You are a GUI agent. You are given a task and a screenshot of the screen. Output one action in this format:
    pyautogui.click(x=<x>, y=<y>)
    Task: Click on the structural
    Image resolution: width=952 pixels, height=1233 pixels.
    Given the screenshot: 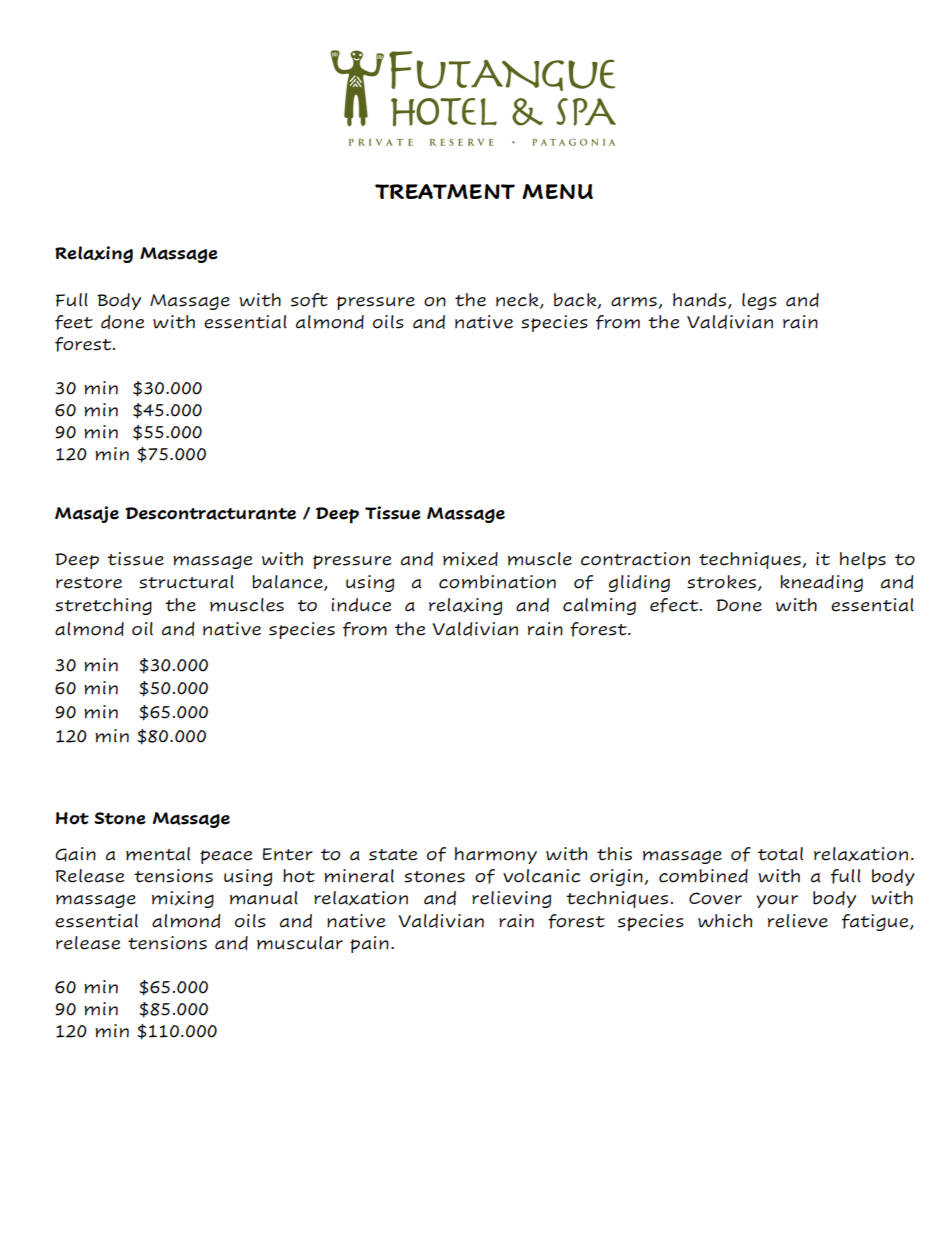 What is the action you would take?
    pyautogui.click(x=186, y=582)
